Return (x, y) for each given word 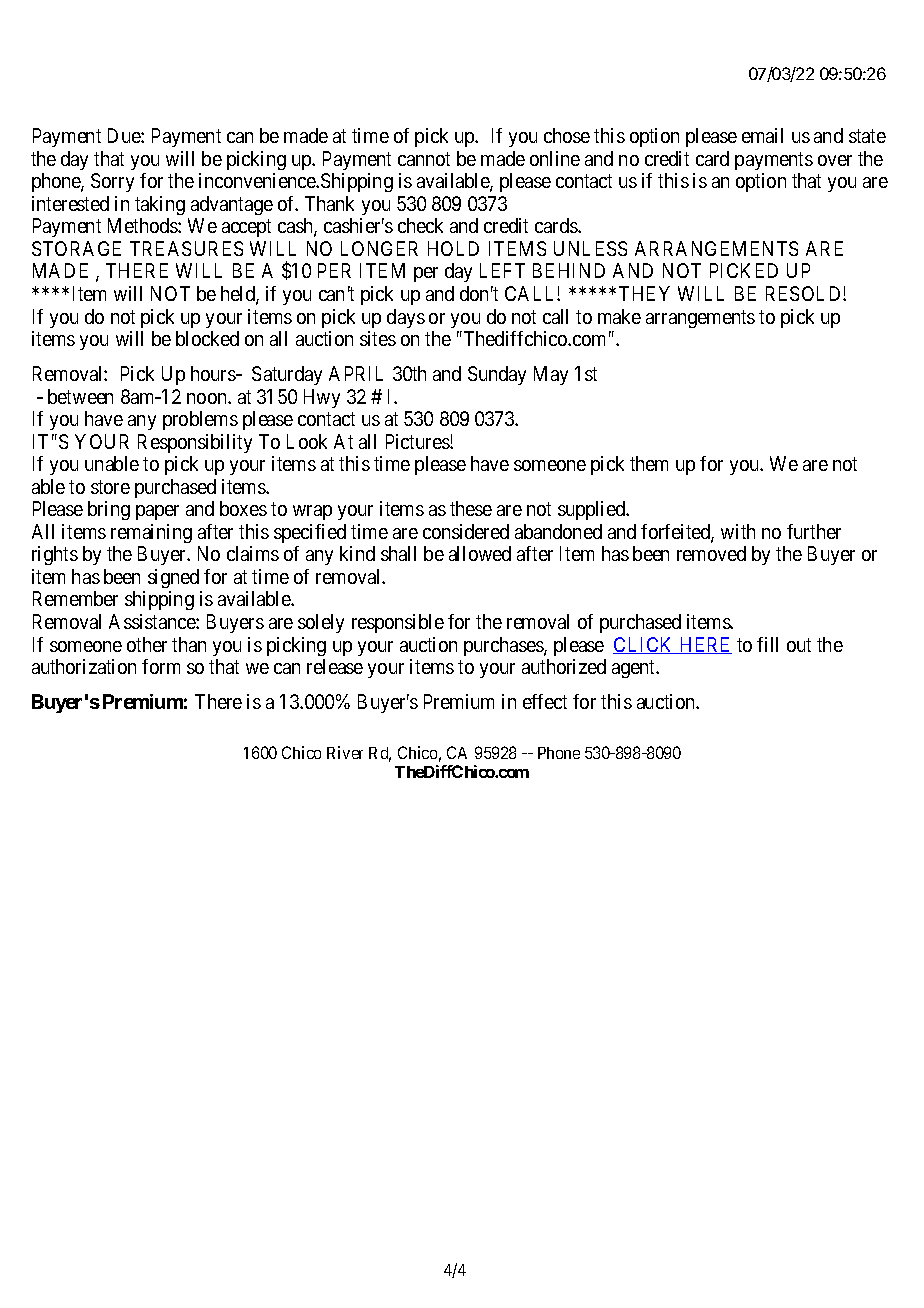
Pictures (418, 441)
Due (125, 135)
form (161, 666)
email (762, 135)
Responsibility (195, 443)
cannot (424, 159)
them (649, 463)
